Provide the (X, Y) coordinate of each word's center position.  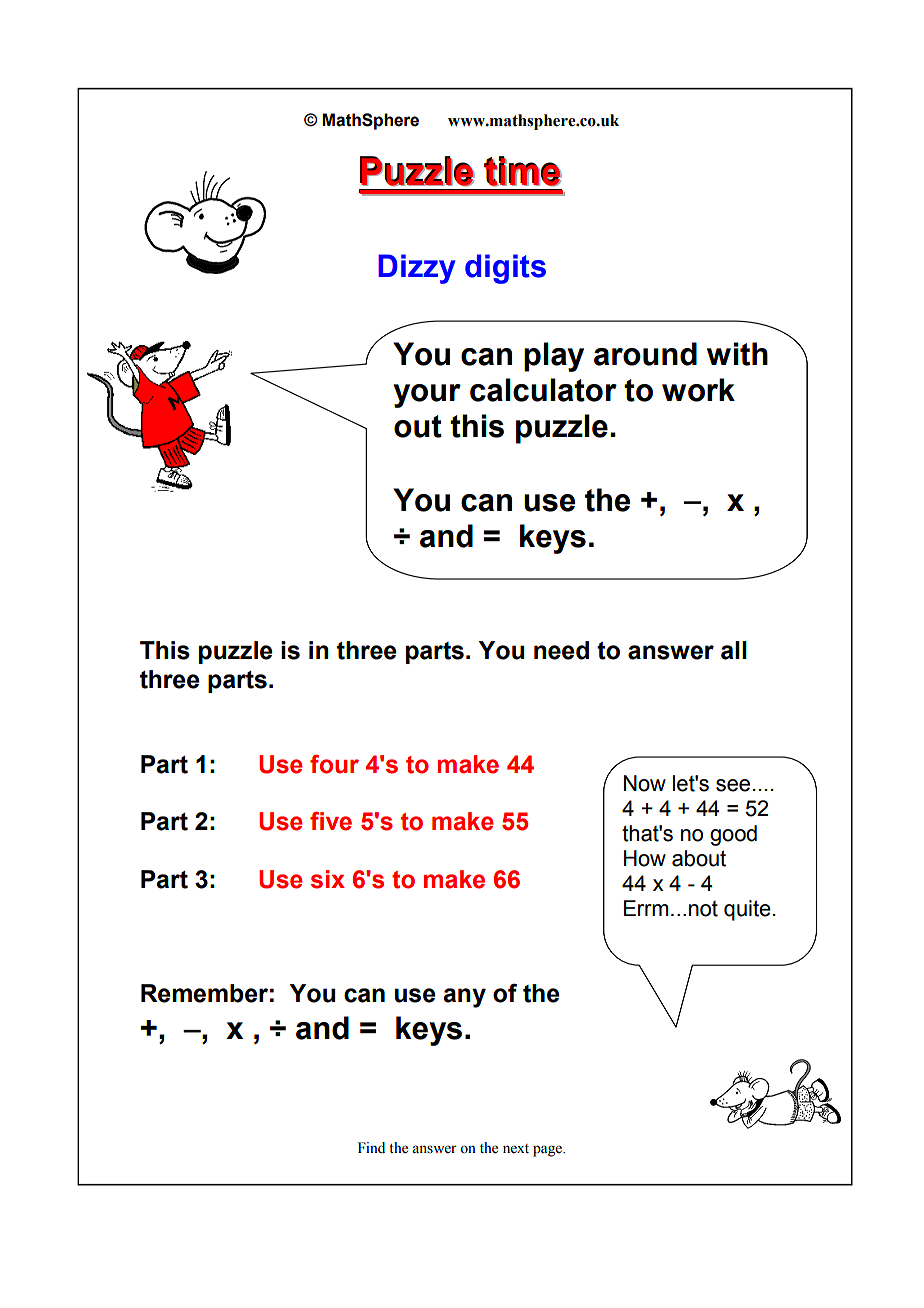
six (328, 879)
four (334, 764)
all (734, 650)
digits (505, 269)
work (698, 390)
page (549, 1151)
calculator (543, 390)
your (427, 396)
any (464, 998)
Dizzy (417, 269)
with (737, 354)
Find (371, 1147)
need (561, 650)
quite (747, 910)
